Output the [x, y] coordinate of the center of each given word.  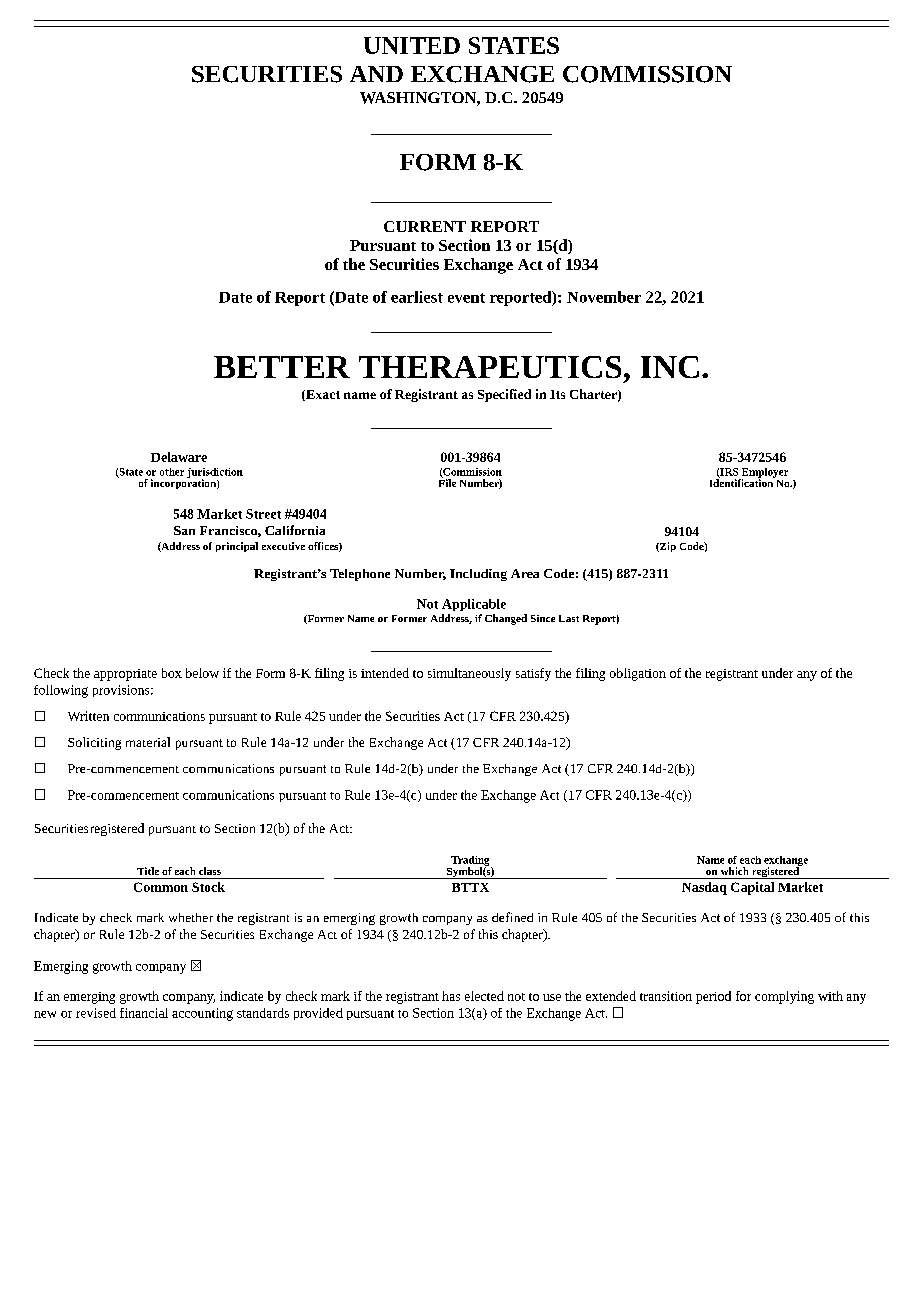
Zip [667, 547]
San [184, 530]
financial [144, 1013]
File [447, 482]
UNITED [412, 45]
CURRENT [425, 226]
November [604, 297]
